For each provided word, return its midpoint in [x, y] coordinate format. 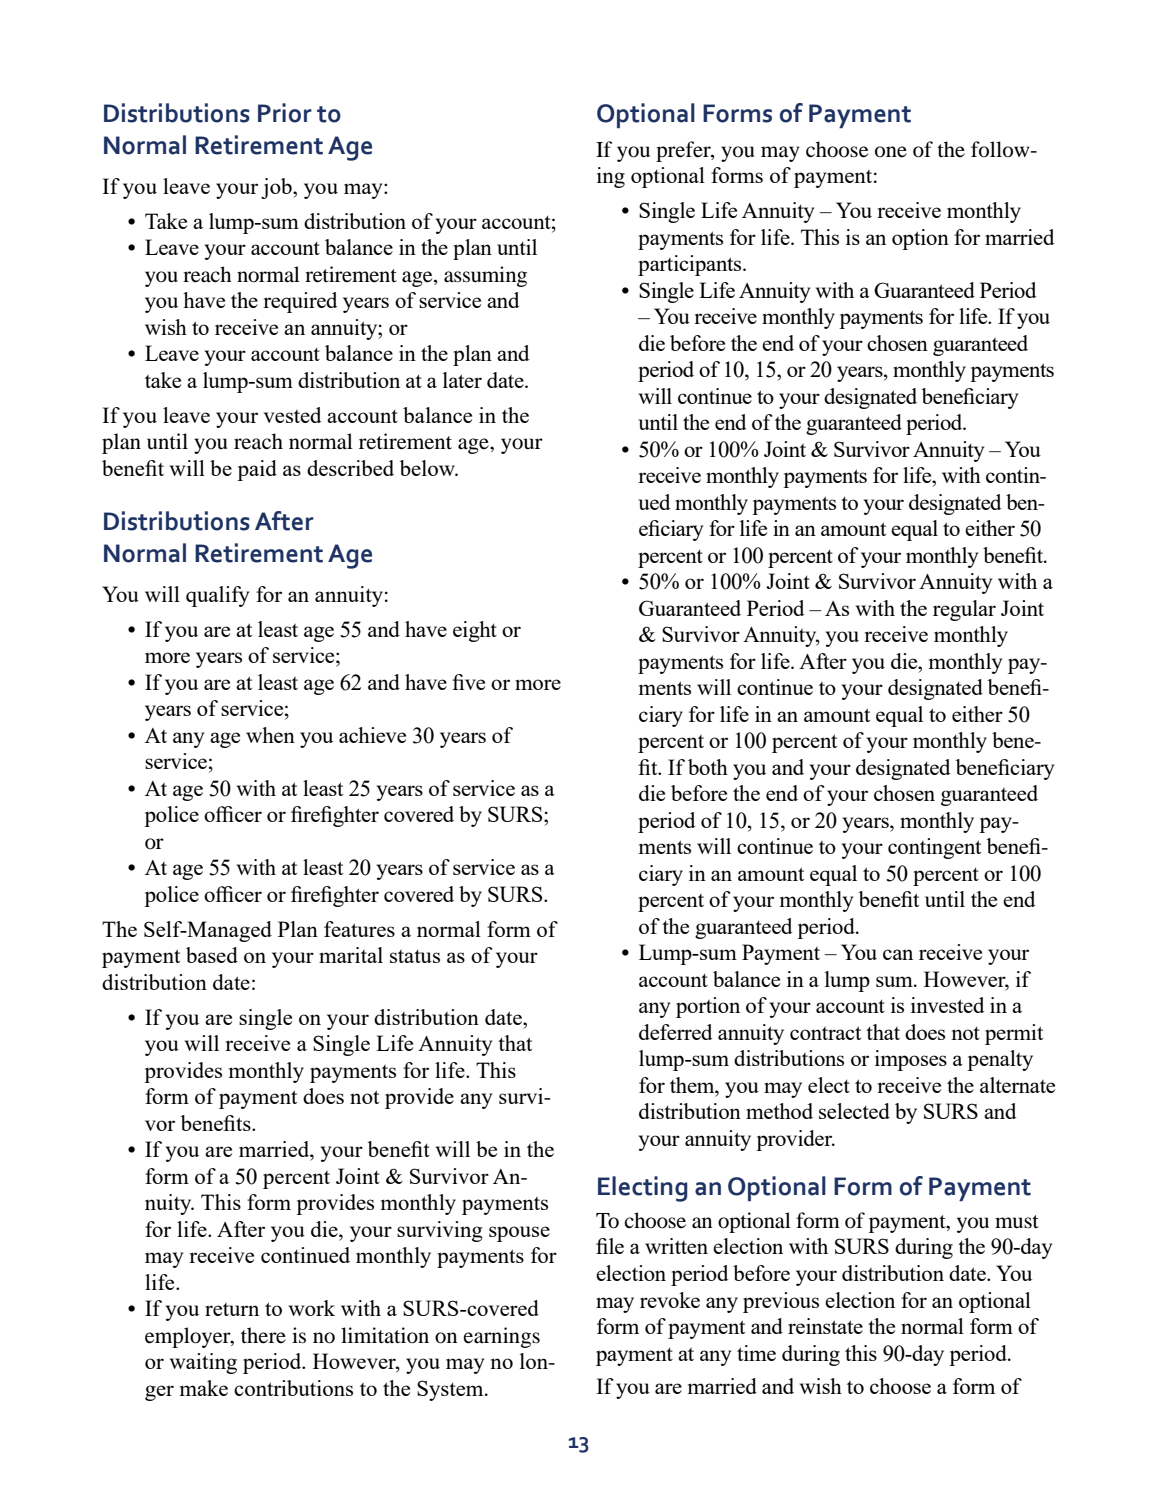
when [270, 735]
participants [691, 265]
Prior [285, 113]
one [891, 152]
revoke [670, 1300]
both [708, 767]
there [263, 1335]
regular [964, 610]
